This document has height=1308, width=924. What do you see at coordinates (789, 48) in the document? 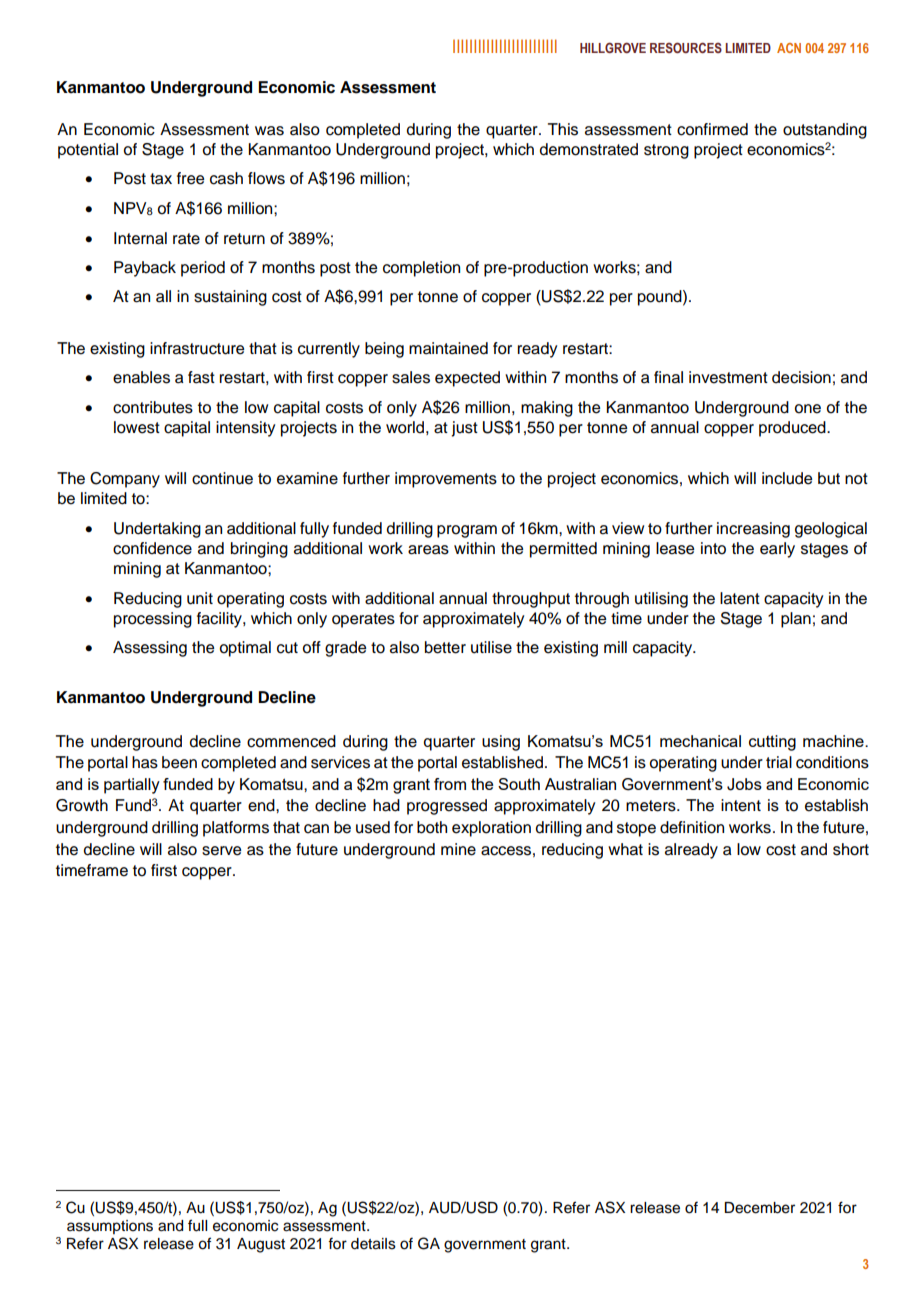
I see `ACN` at bounding box center [789, 48].
